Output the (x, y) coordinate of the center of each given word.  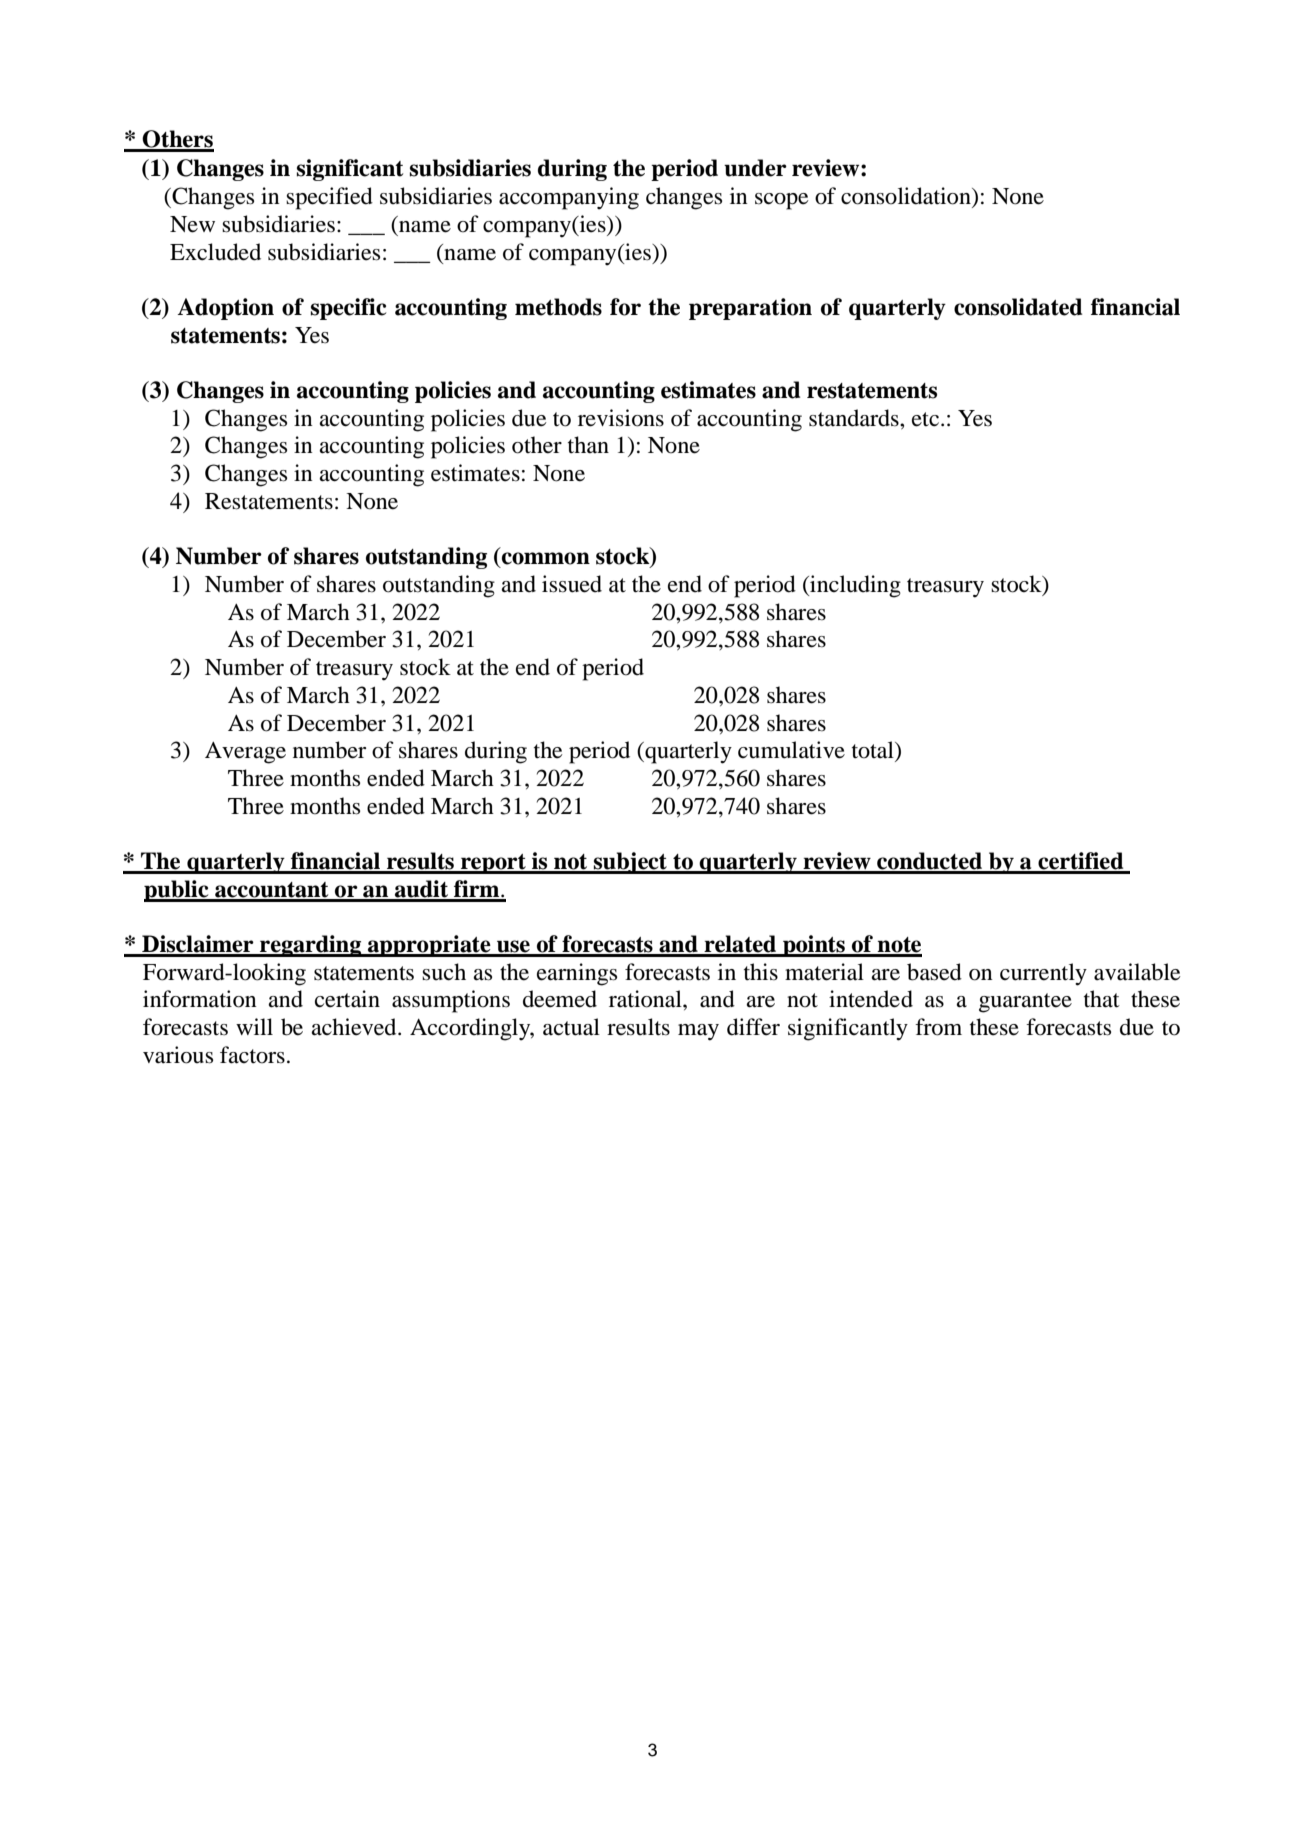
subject (630, 863)
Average (245, 753)
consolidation (907, 196)
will (254, 1026)
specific (348, 309)
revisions (621, 418)
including (854, 586)
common (546, 558)
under (755, 168)
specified (329, 198)
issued (572, 584)
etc (925, 419)
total (874, 750)
